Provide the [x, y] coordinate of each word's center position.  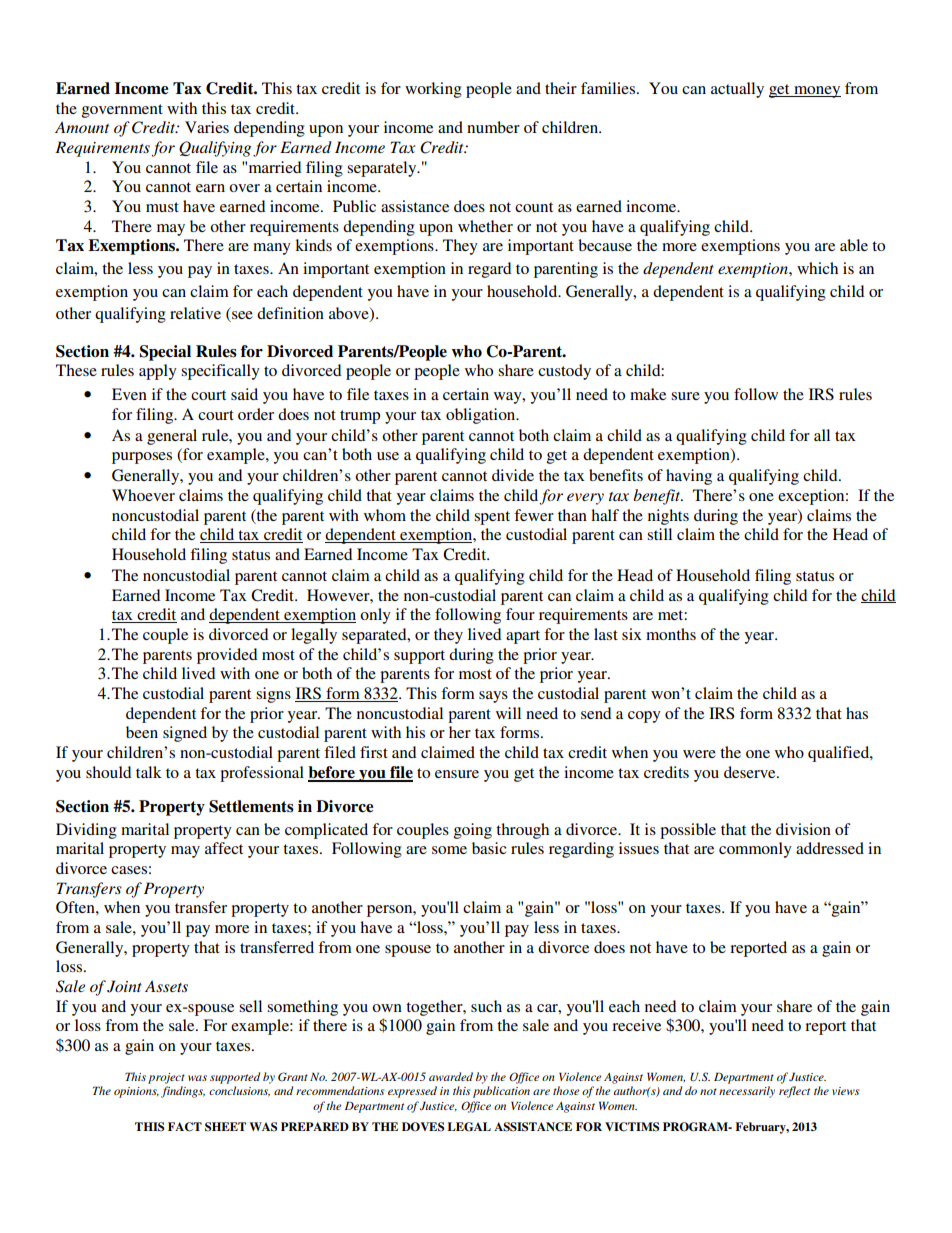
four [520, 614]
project [166, 1078]
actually [737, 90]
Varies [207, 127]
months [671, 634]
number [493, 127]
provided [227, 656]
